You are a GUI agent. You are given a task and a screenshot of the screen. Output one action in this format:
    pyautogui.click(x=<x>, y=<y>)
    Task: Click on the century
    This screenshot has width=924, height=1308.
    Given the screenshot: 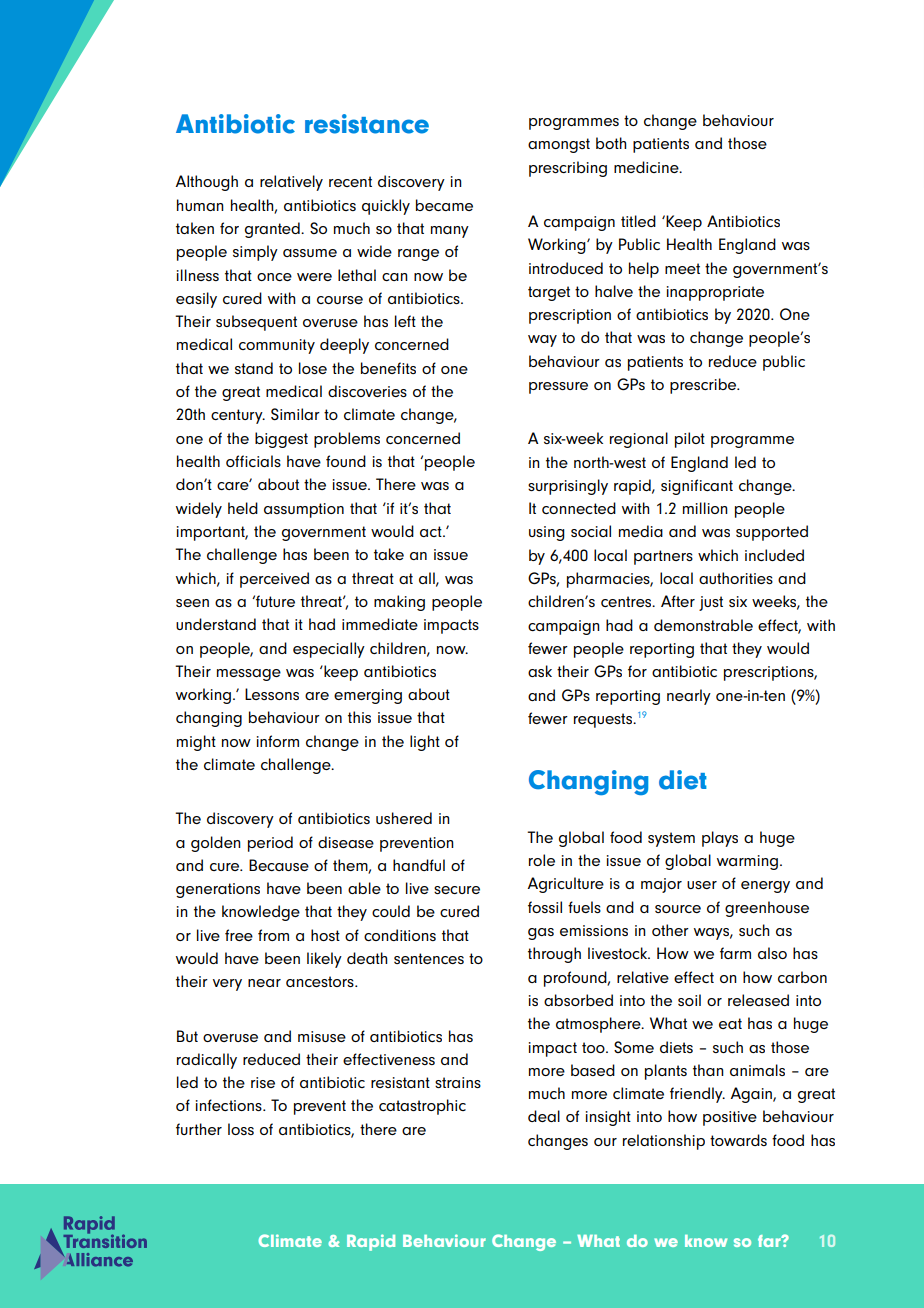 What is the action you would take?
    pyautogui.click(x=238, y=416)
